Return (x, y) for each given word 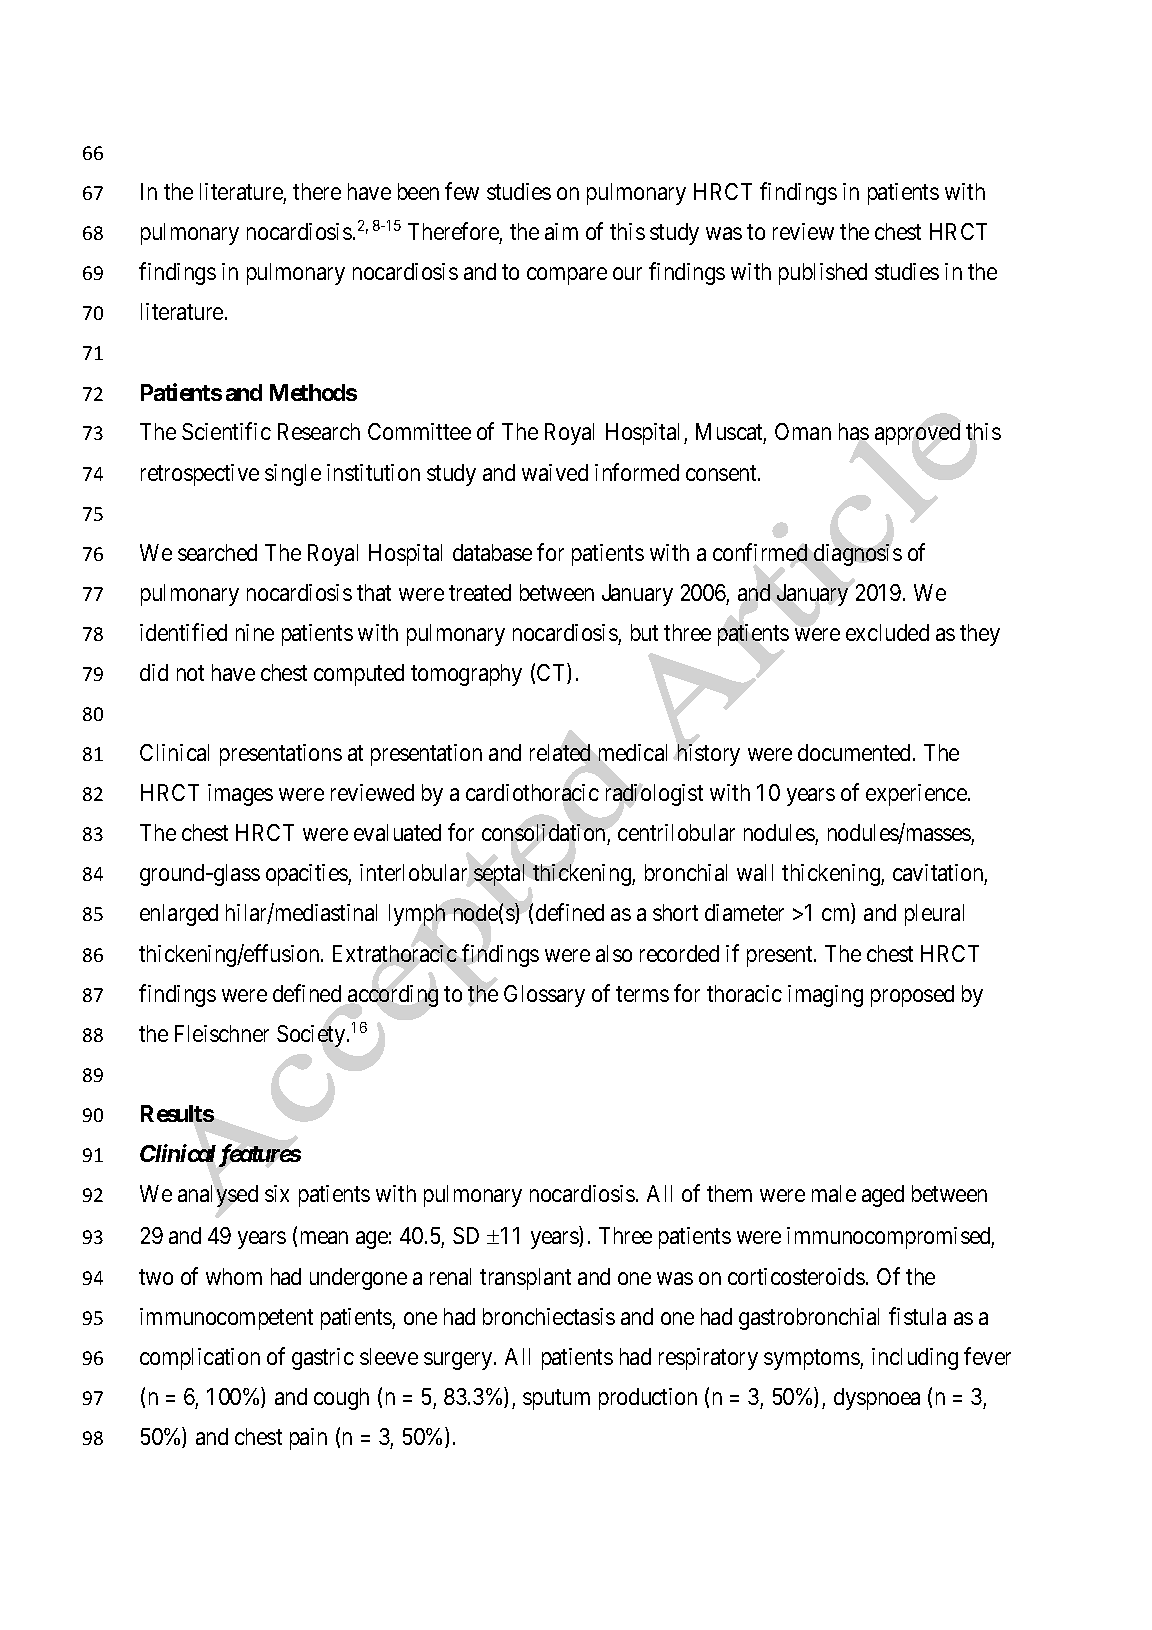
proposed (912, 996)
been (418, 191)
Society (312, 1036)
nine (255, 632)
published (823, 274)
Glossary (544, 996)
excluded (887, 632)
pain (308, 1439)
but (644, 632)
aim (561, 231)
